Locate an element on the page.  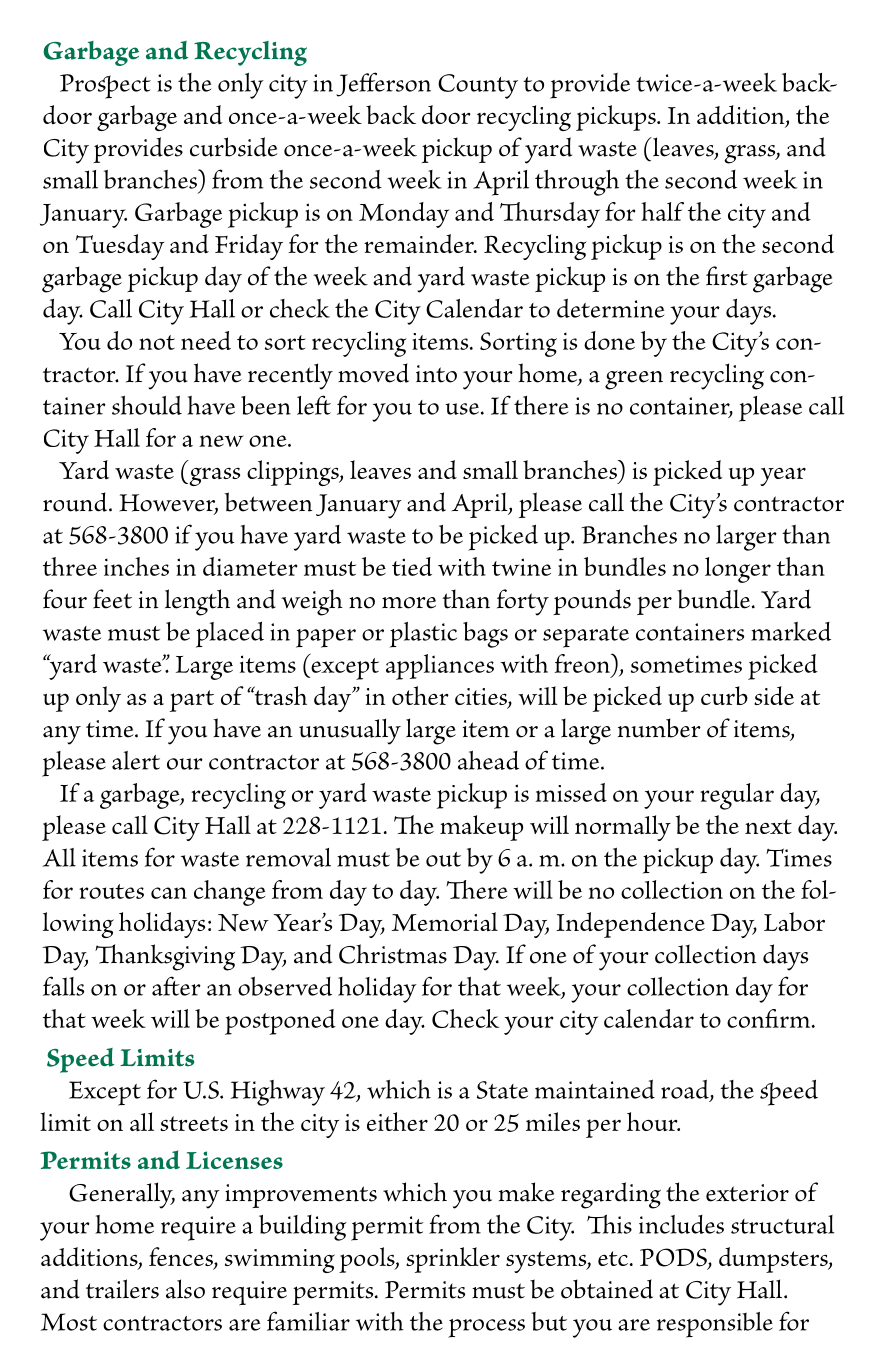
longer is located at coordinates (738, 570).
